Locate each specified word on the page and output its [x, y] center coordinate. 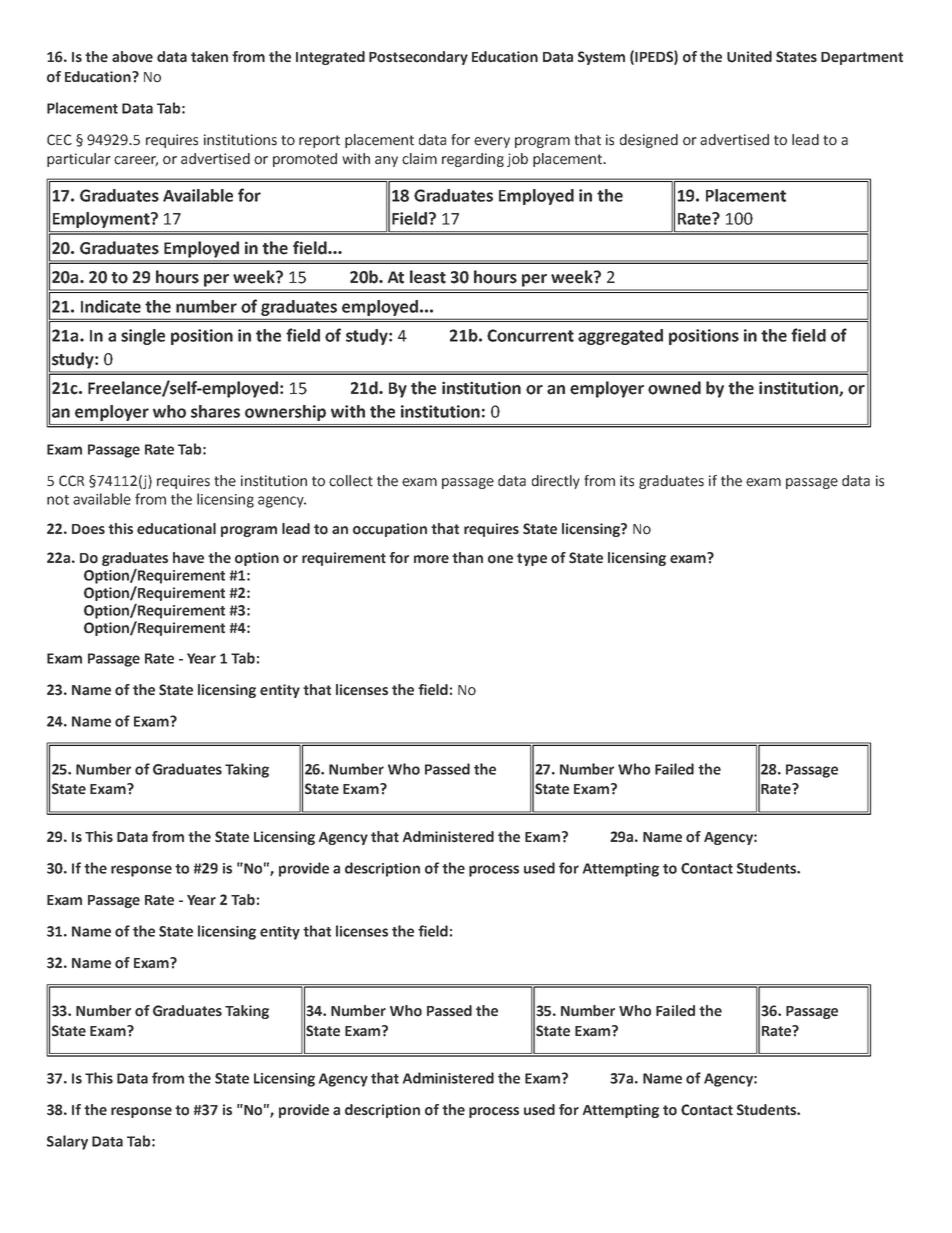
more [431, 559]
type [532, 559]
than [467, 558]
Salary [67, 1142]
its [627, 481]
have [188, 558]
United [749, 57]
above [132, 57]
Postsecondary [418, 58]
